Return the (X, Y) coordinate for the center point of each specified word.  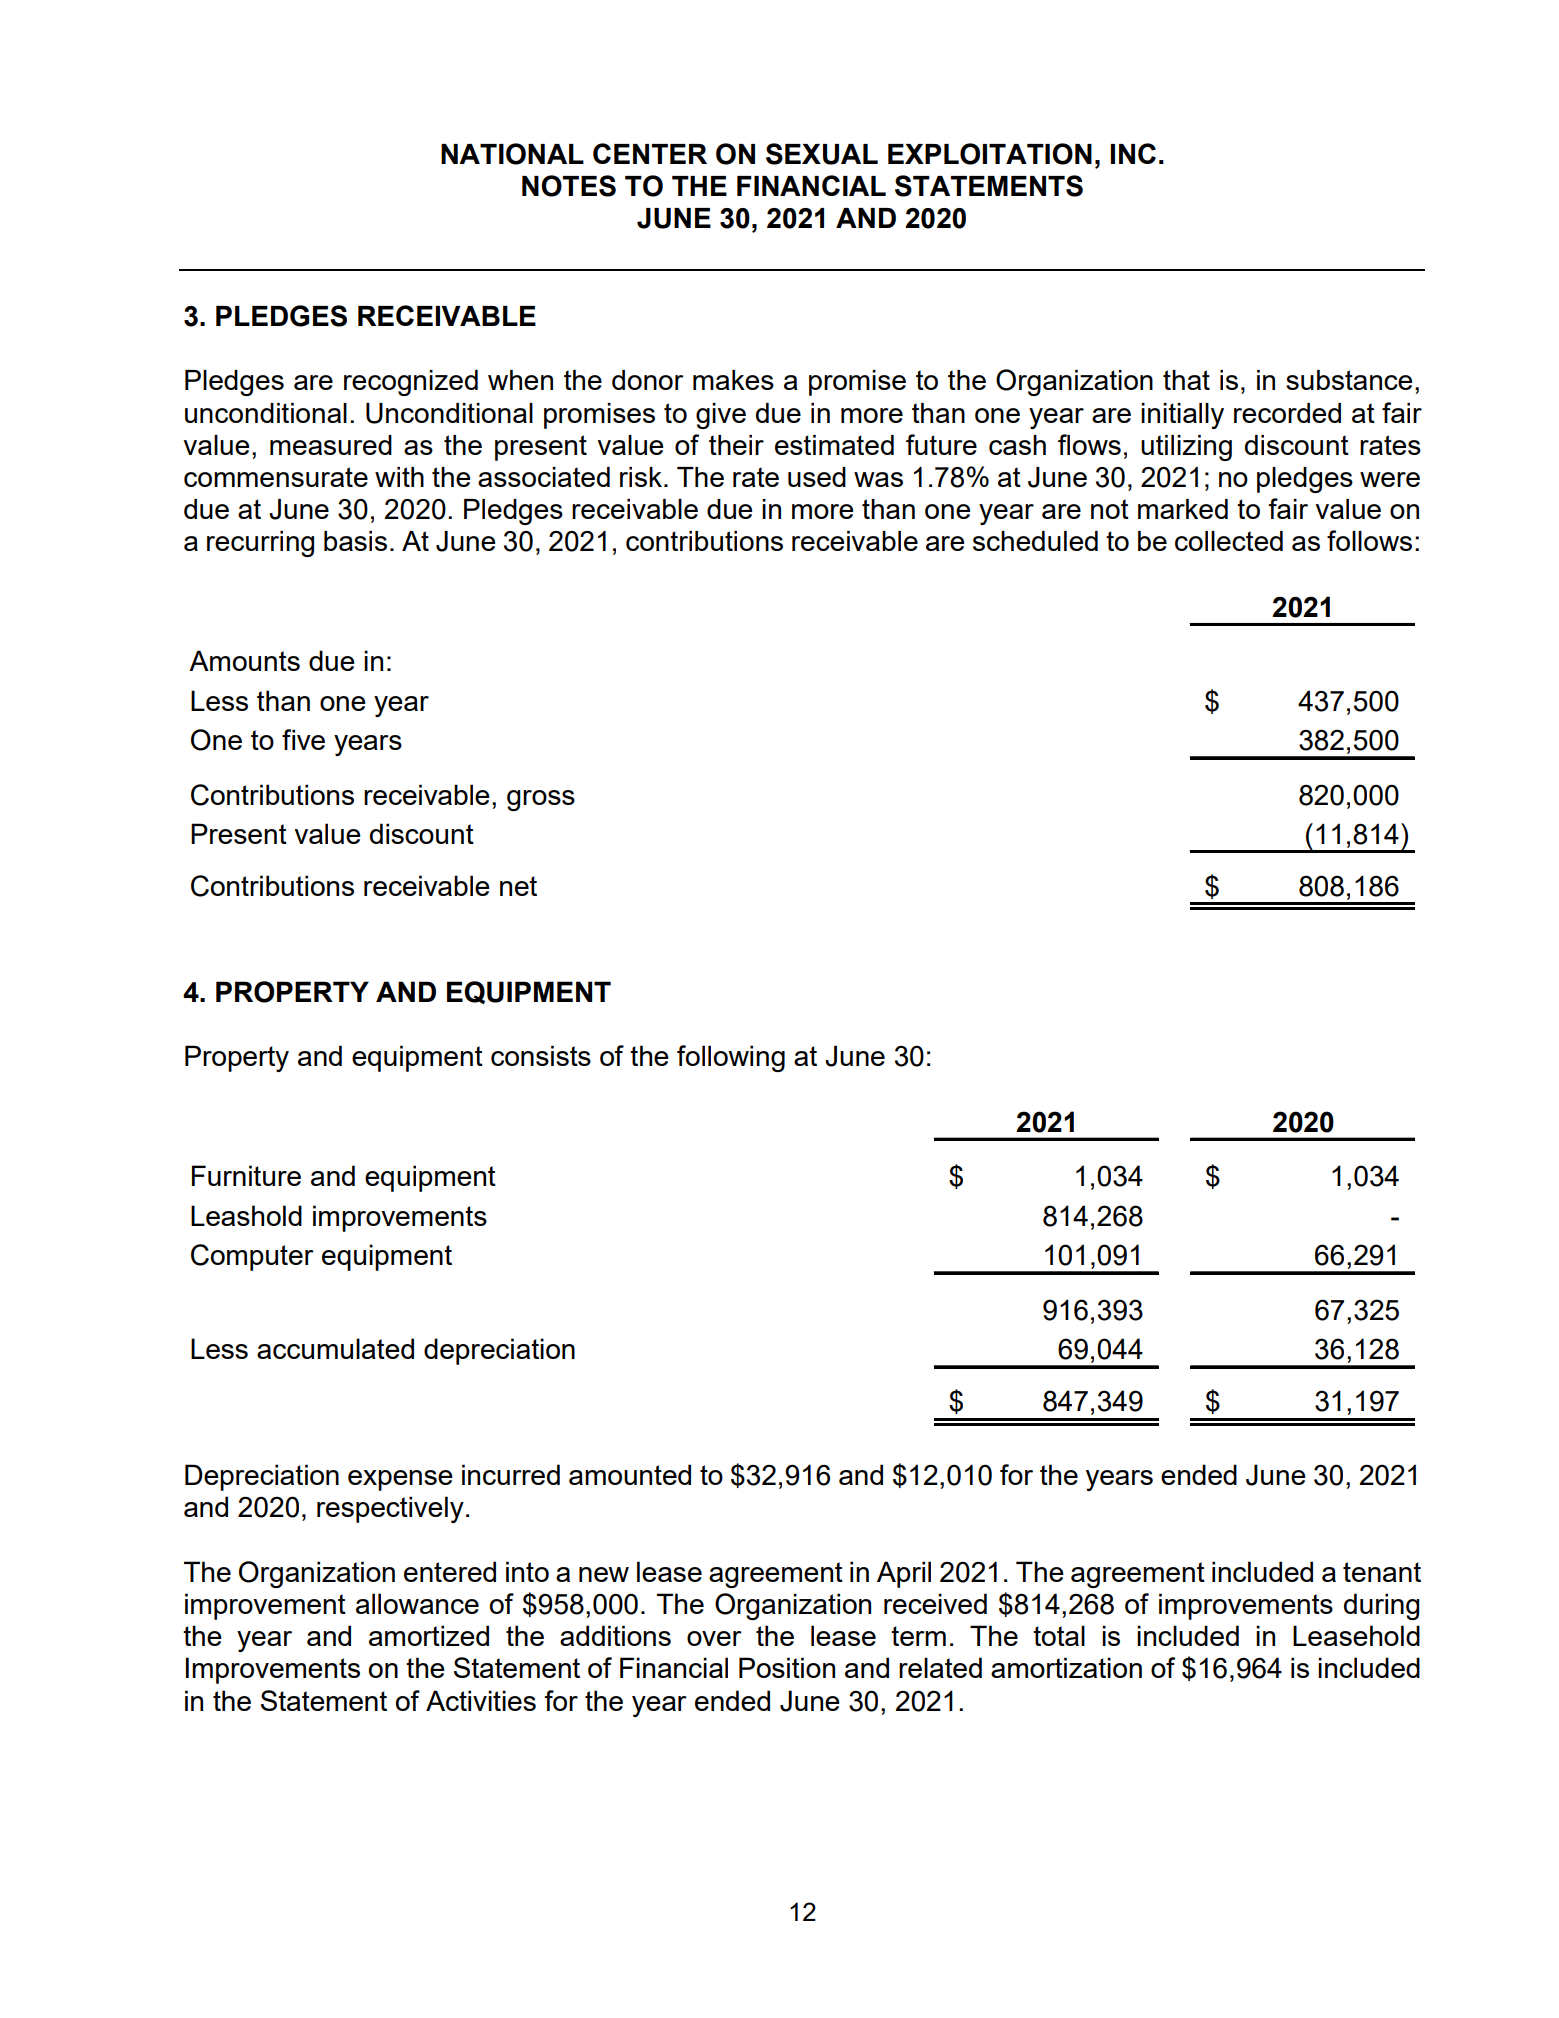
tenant (1382, 1572)
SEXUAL (822, 154)
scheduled (1035, 541)
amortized (429, 1635)
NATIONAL (512, 154)
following (731, 1058)
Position (787, 1667)
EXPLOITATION (990, 154)
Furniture (246, 1175)
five (303, 739)
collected (1229, 541)
